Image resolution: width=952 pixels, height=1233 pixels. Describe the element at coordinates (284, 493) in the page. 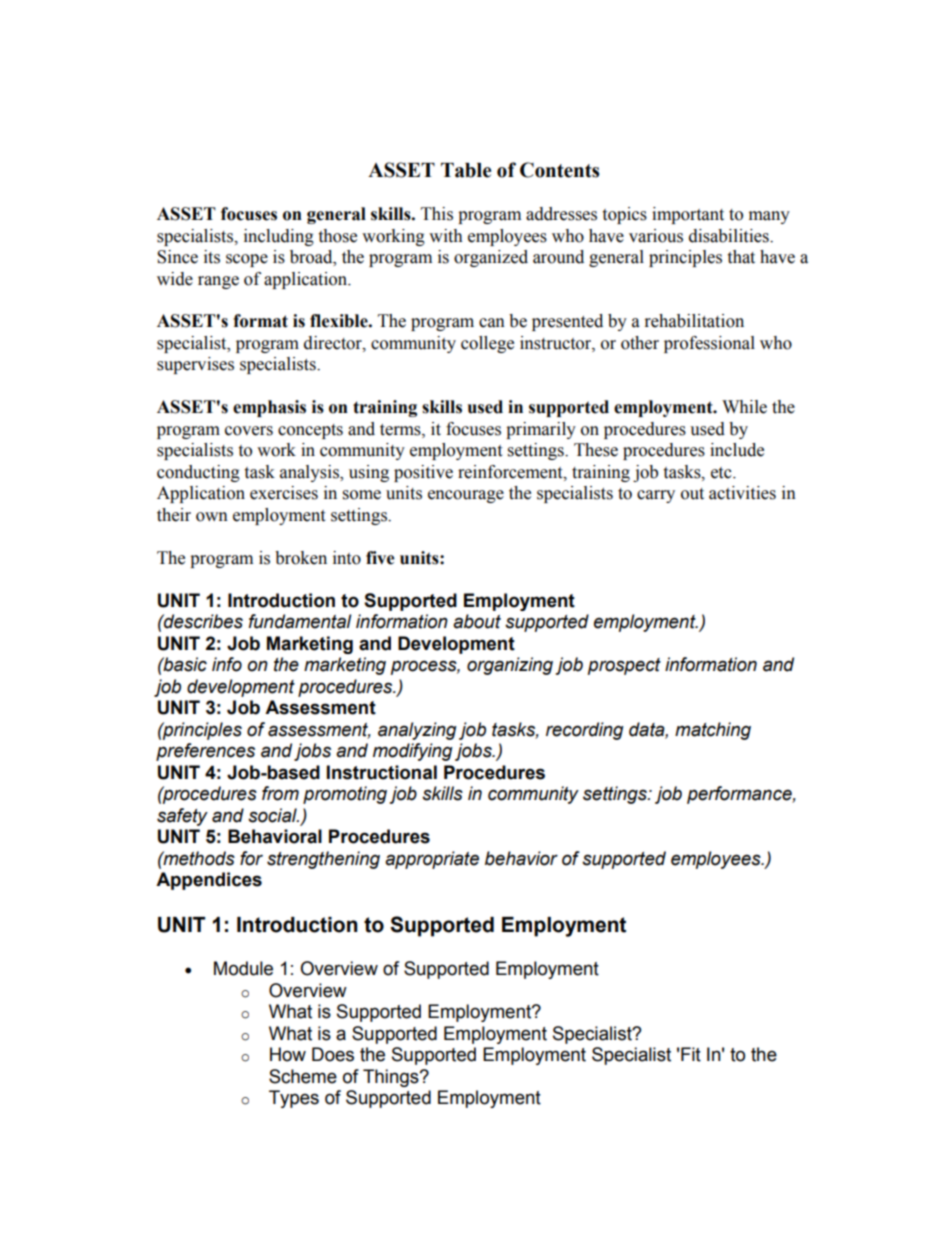

I see `exercises` at that location.
